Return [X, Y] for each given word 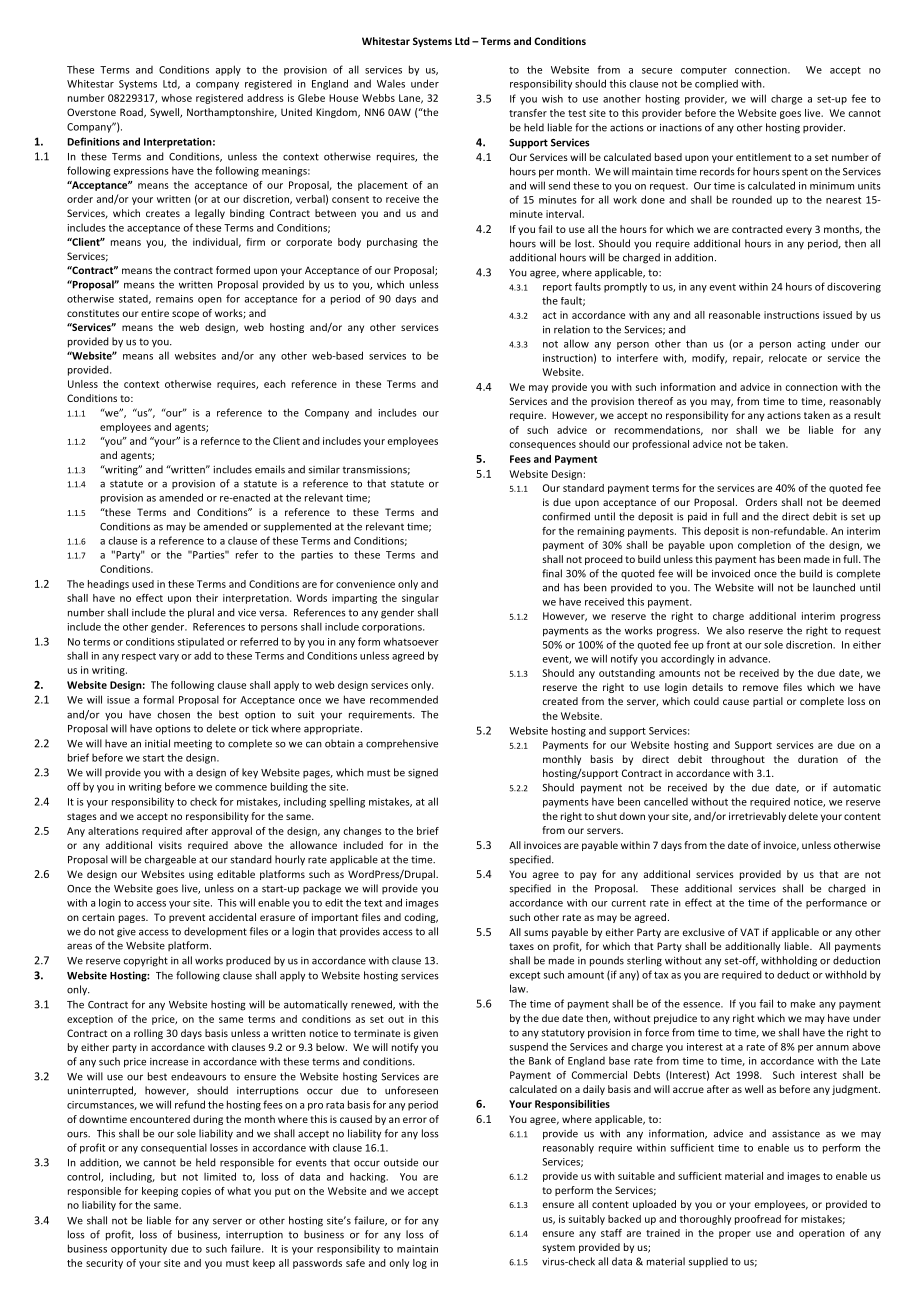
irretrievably [757, 817]
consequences [542, 446]
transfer [528, 113]
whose [176, 98]
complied [716, 84]
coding [421, 918]
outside [401, 1162]
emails [270, 469]
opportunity [139, 1250]
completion [764, 546]
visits [170, 845]
